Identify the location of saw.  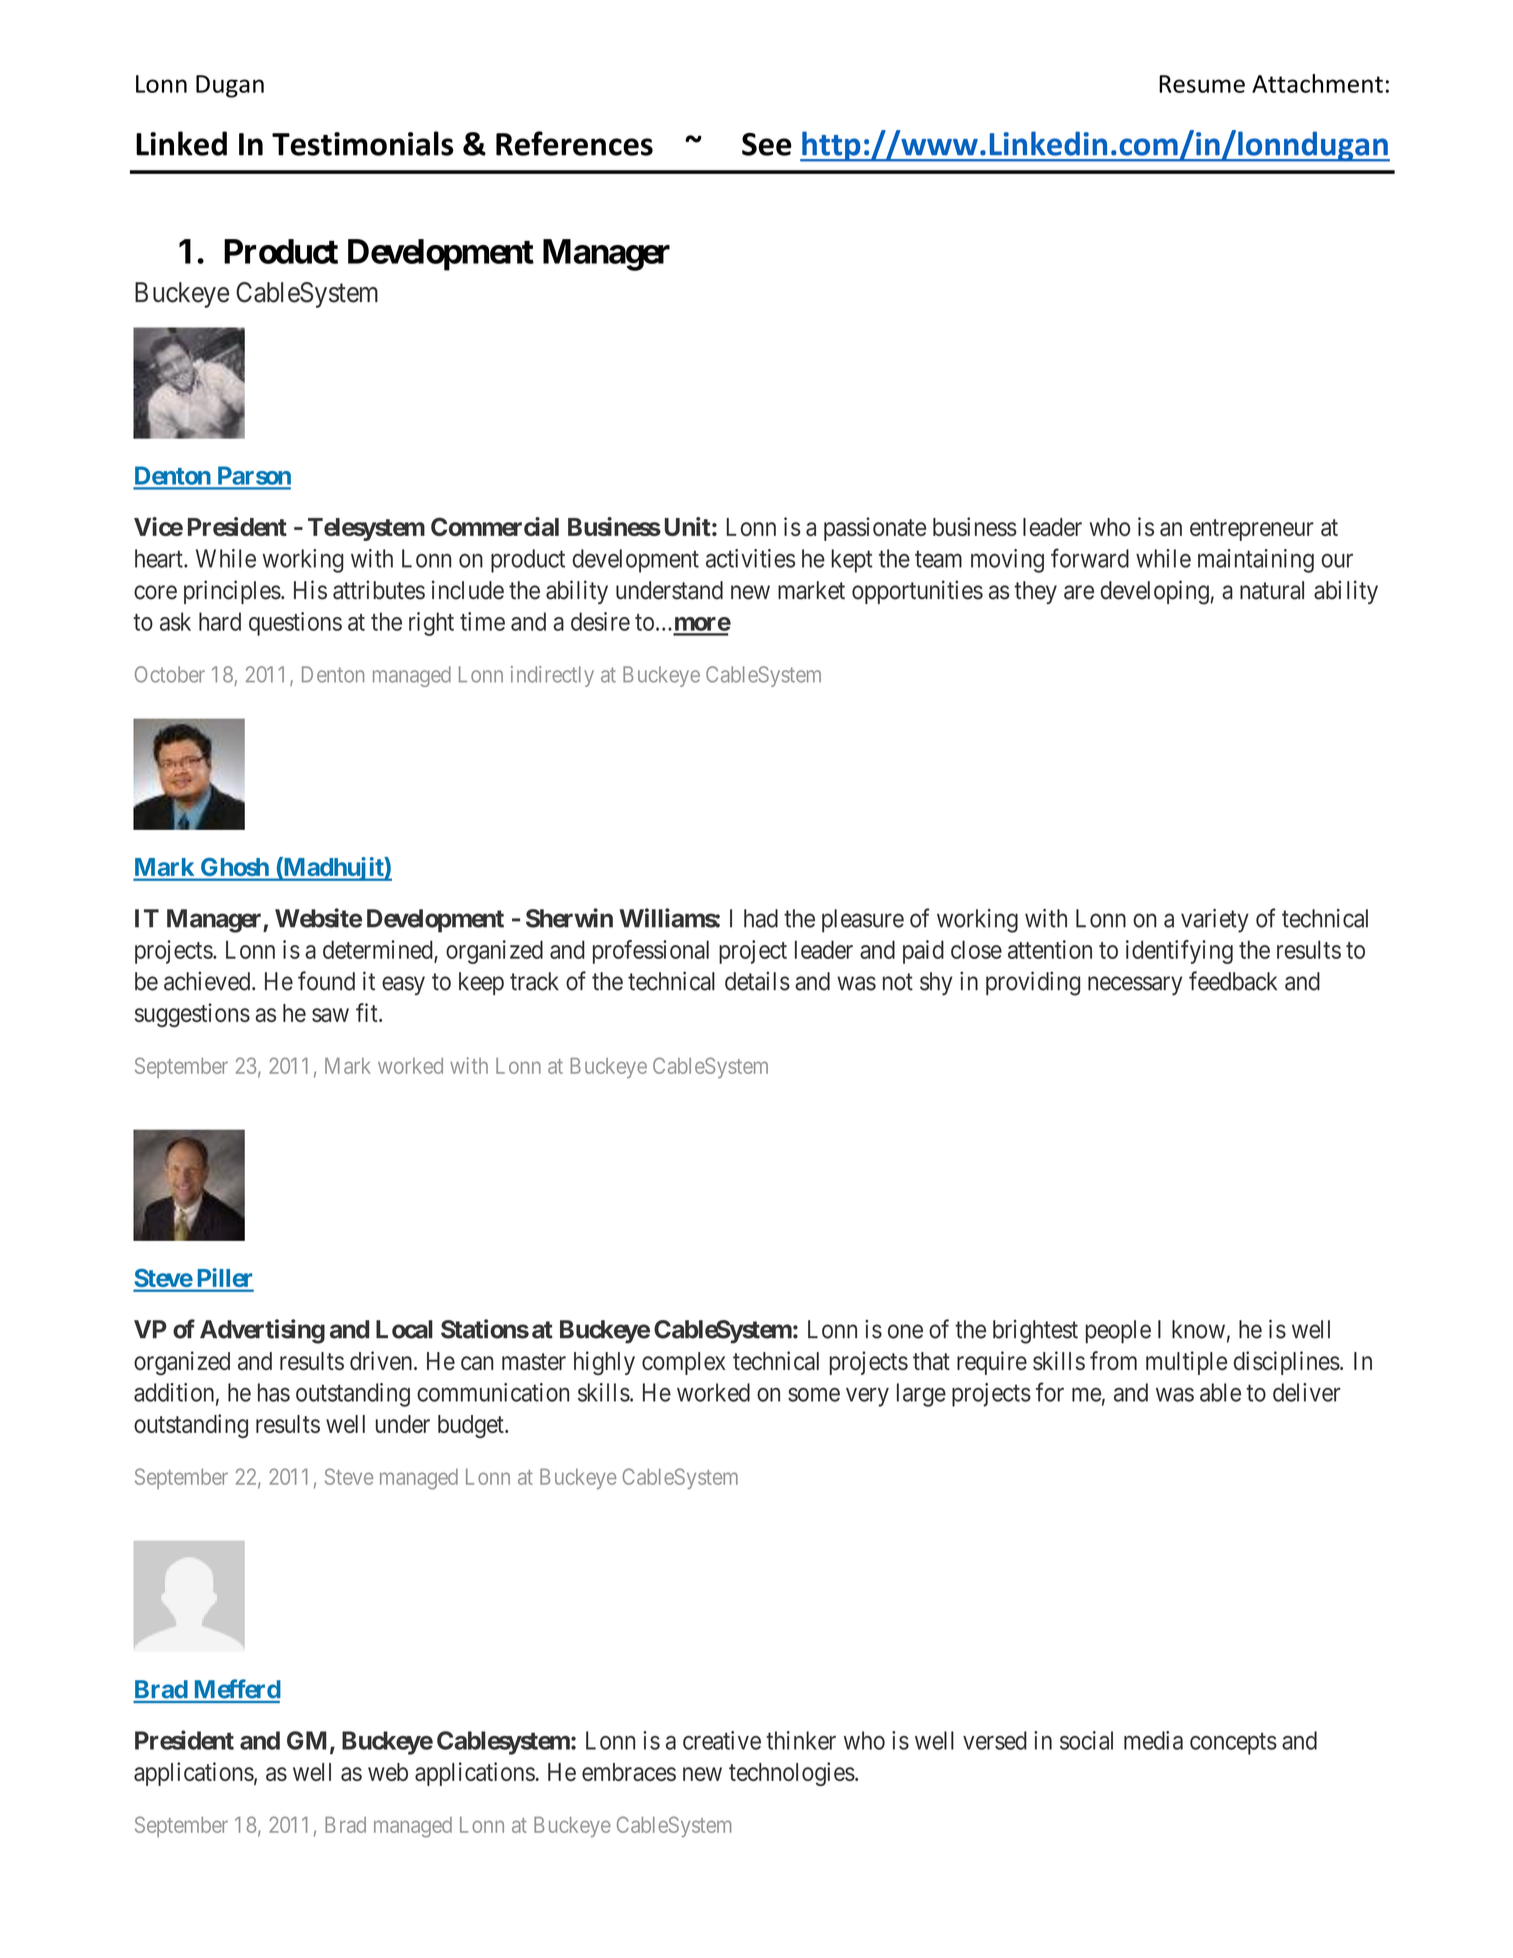
(330, 1015).
